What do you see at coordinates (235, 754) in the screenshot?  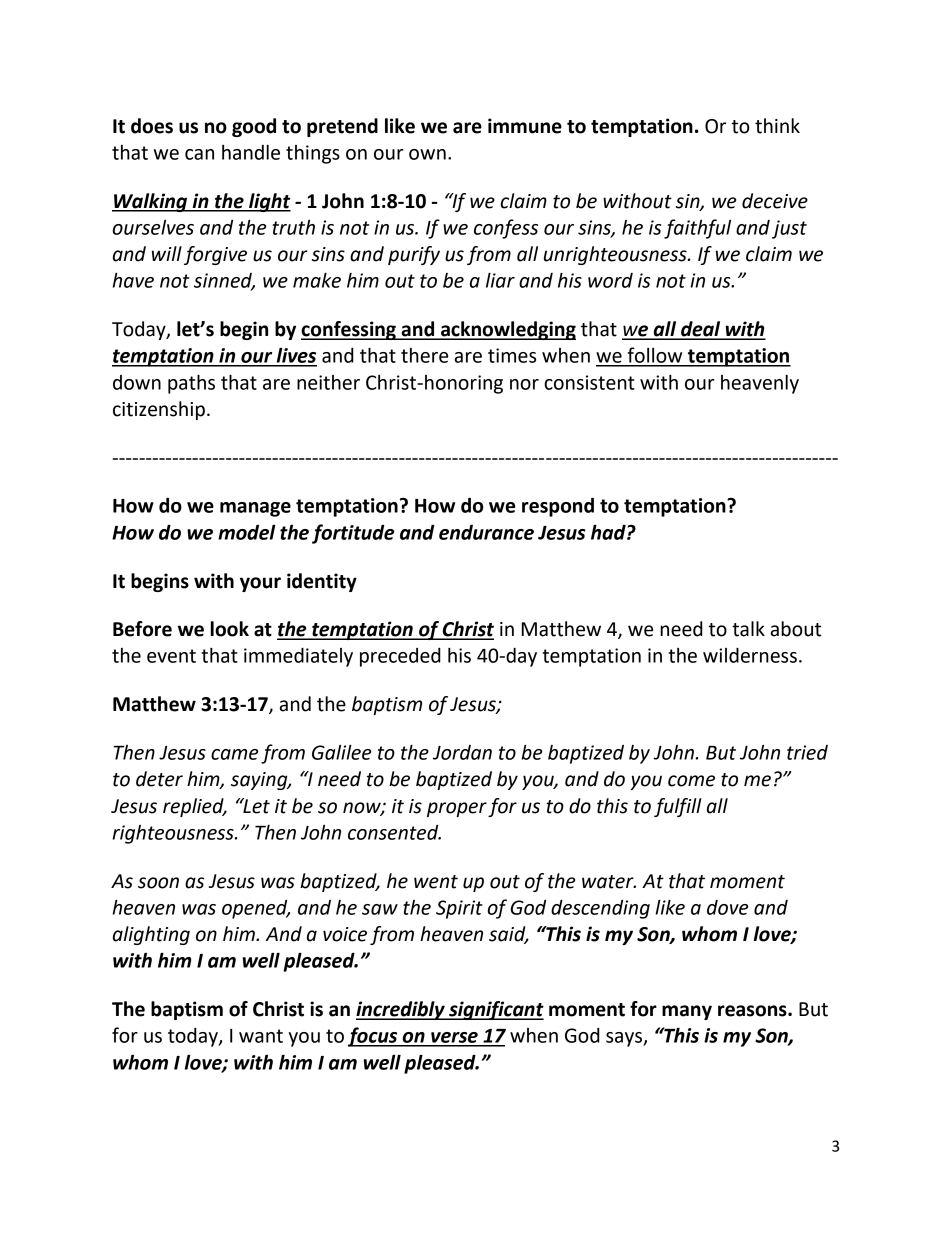 I see `came` at bounding box center [235, 754].
